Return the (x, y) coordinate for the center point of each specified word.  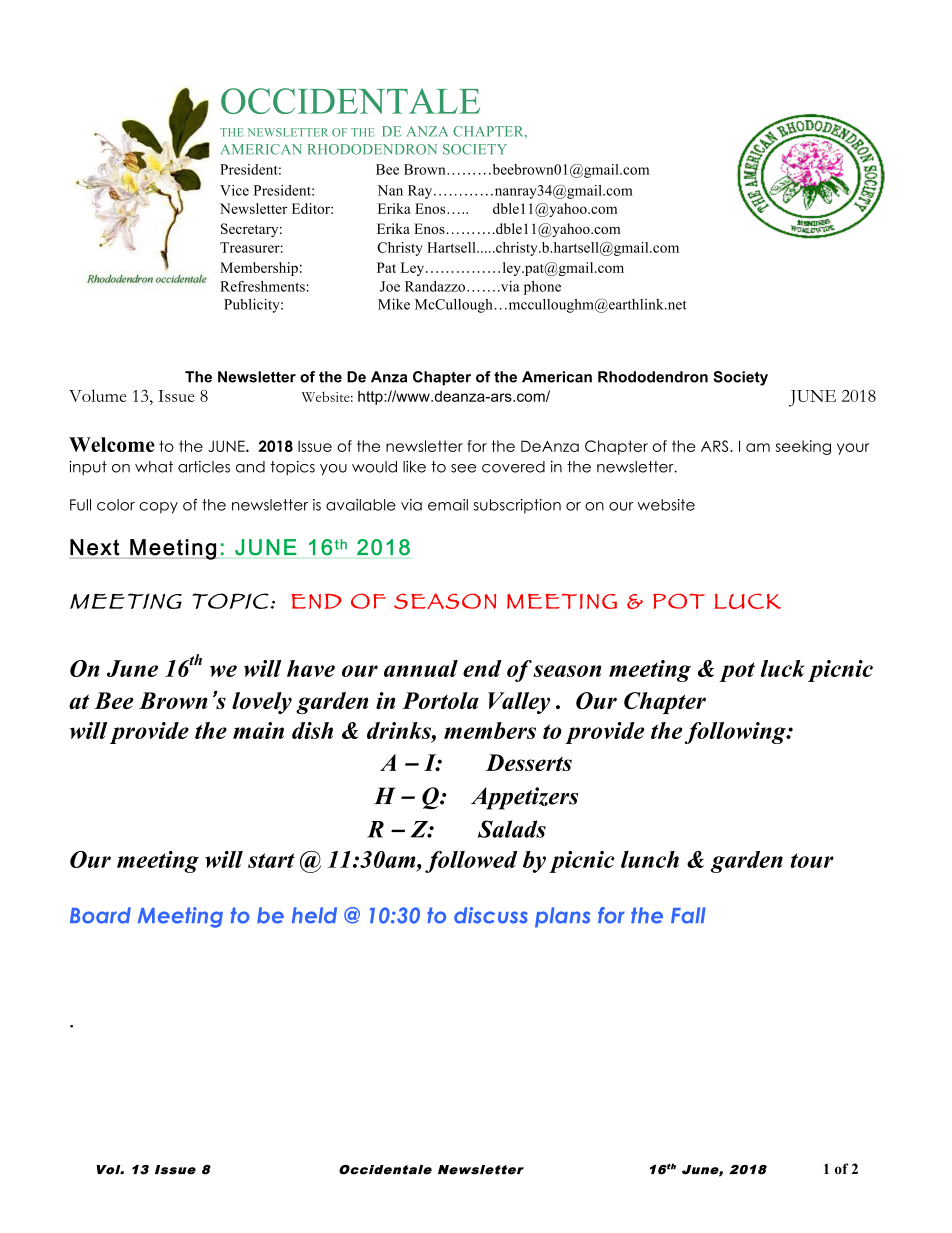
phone (542, 288)
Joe (390, 286)
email (448, 505)
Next (95, 547)
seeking (803, 447)
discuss (491, 915)
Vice (234, 190)
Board (100, 915)
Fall (688, 915)
